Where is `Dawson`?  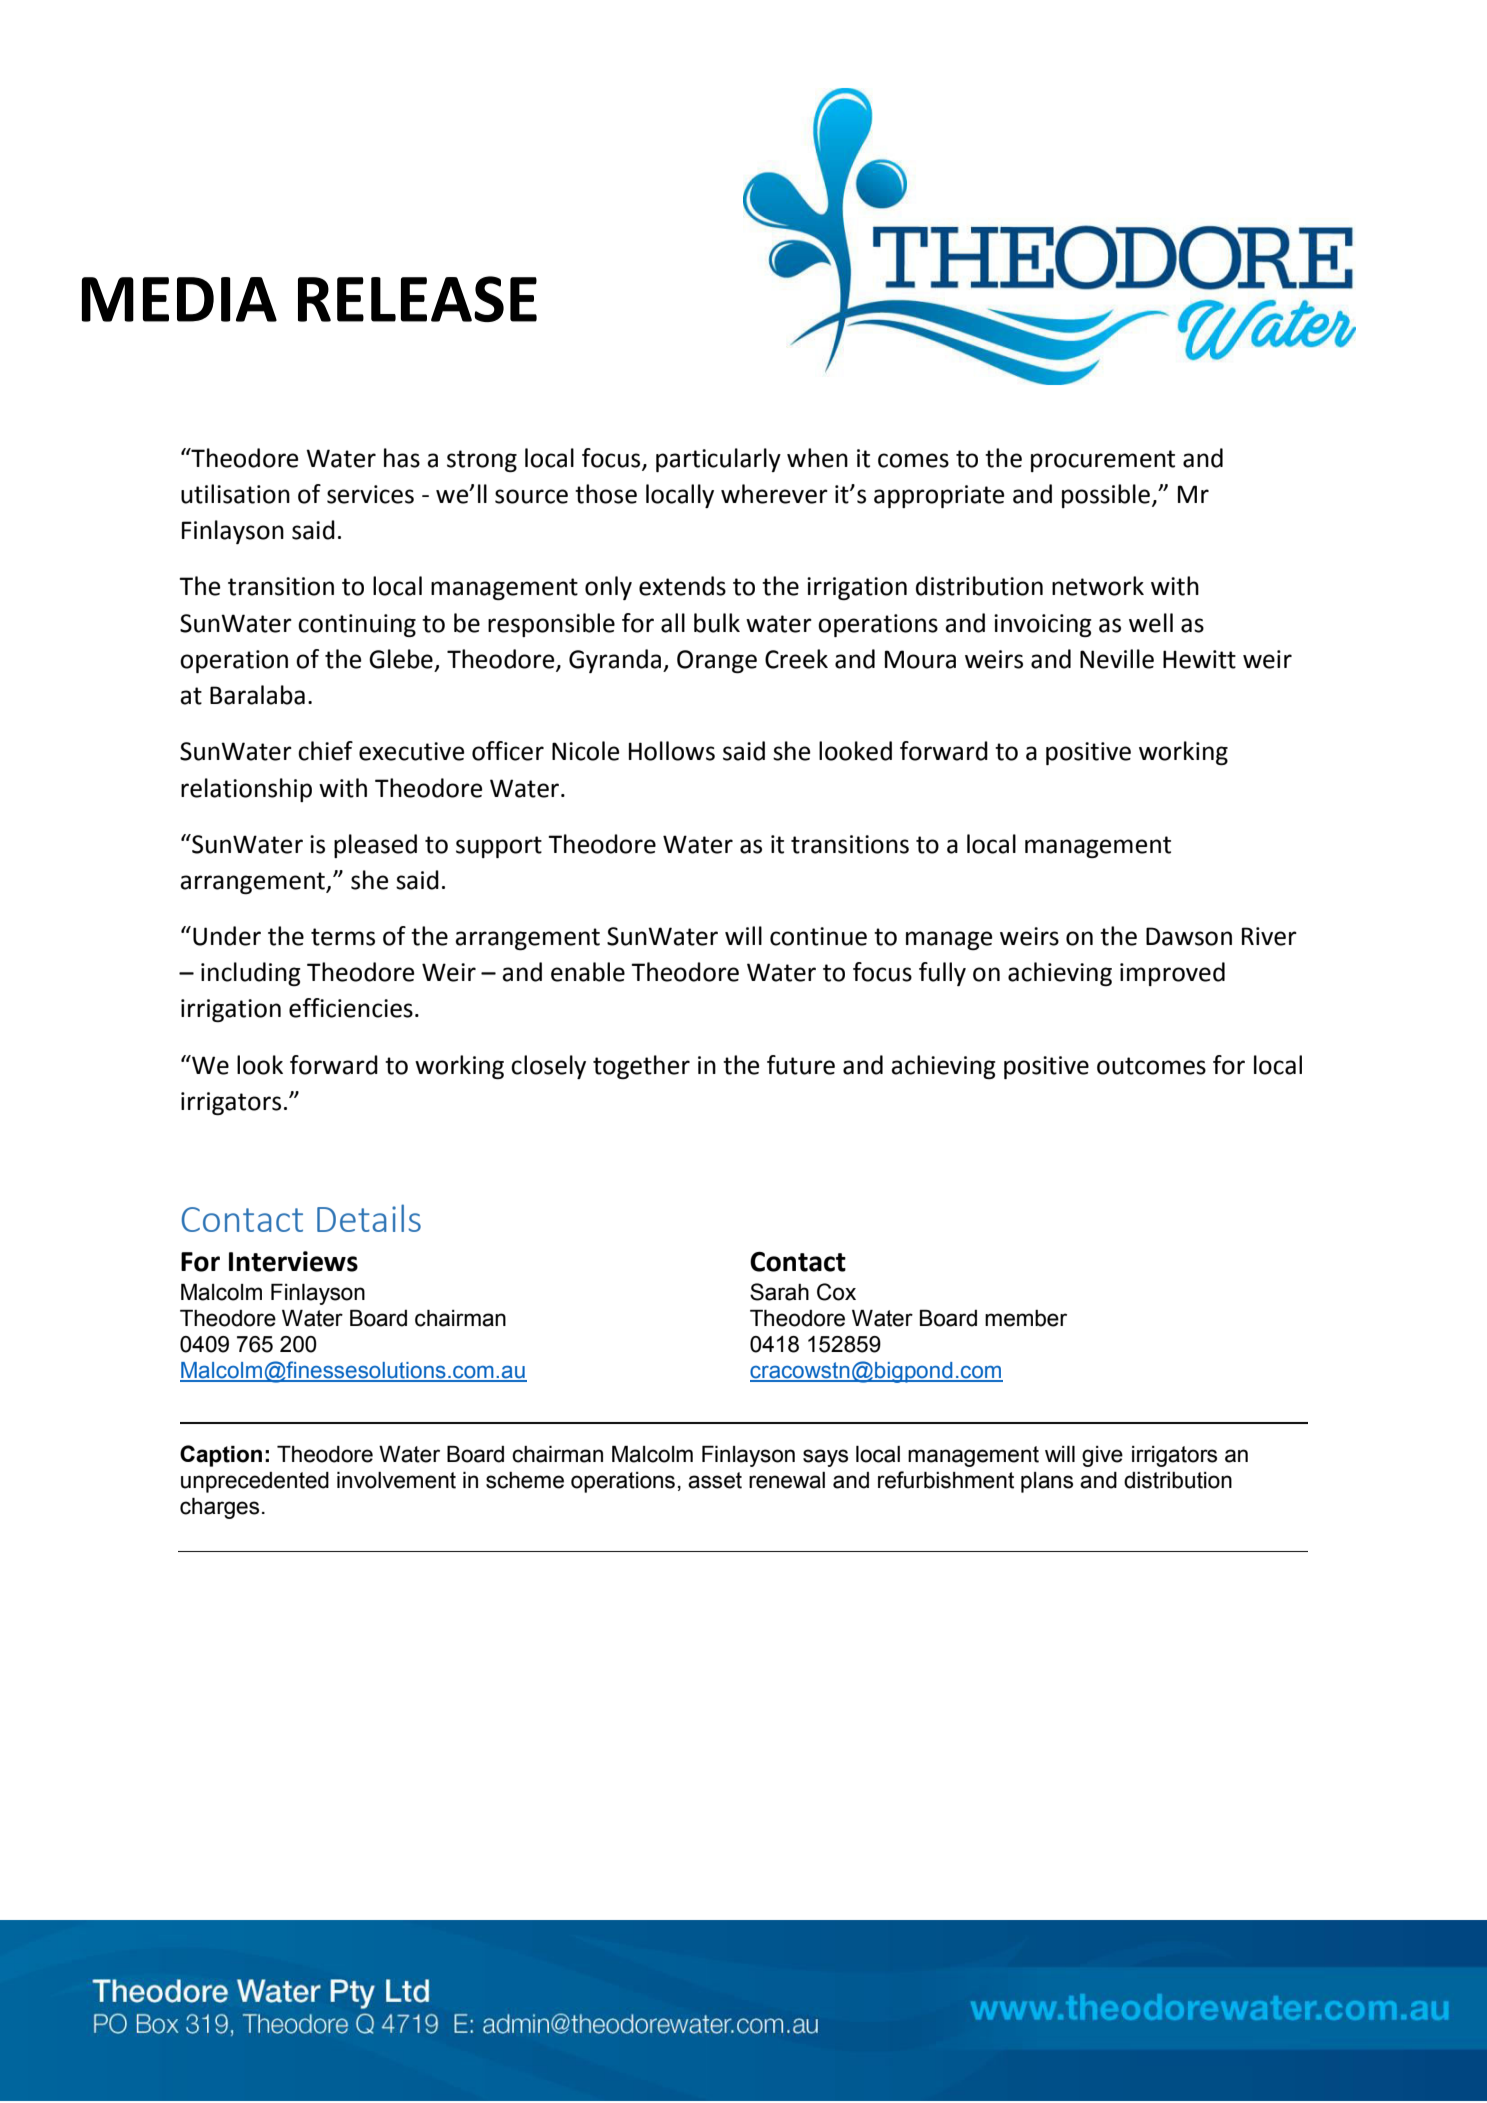
Dawson is located at coordinates (1189, 936).
